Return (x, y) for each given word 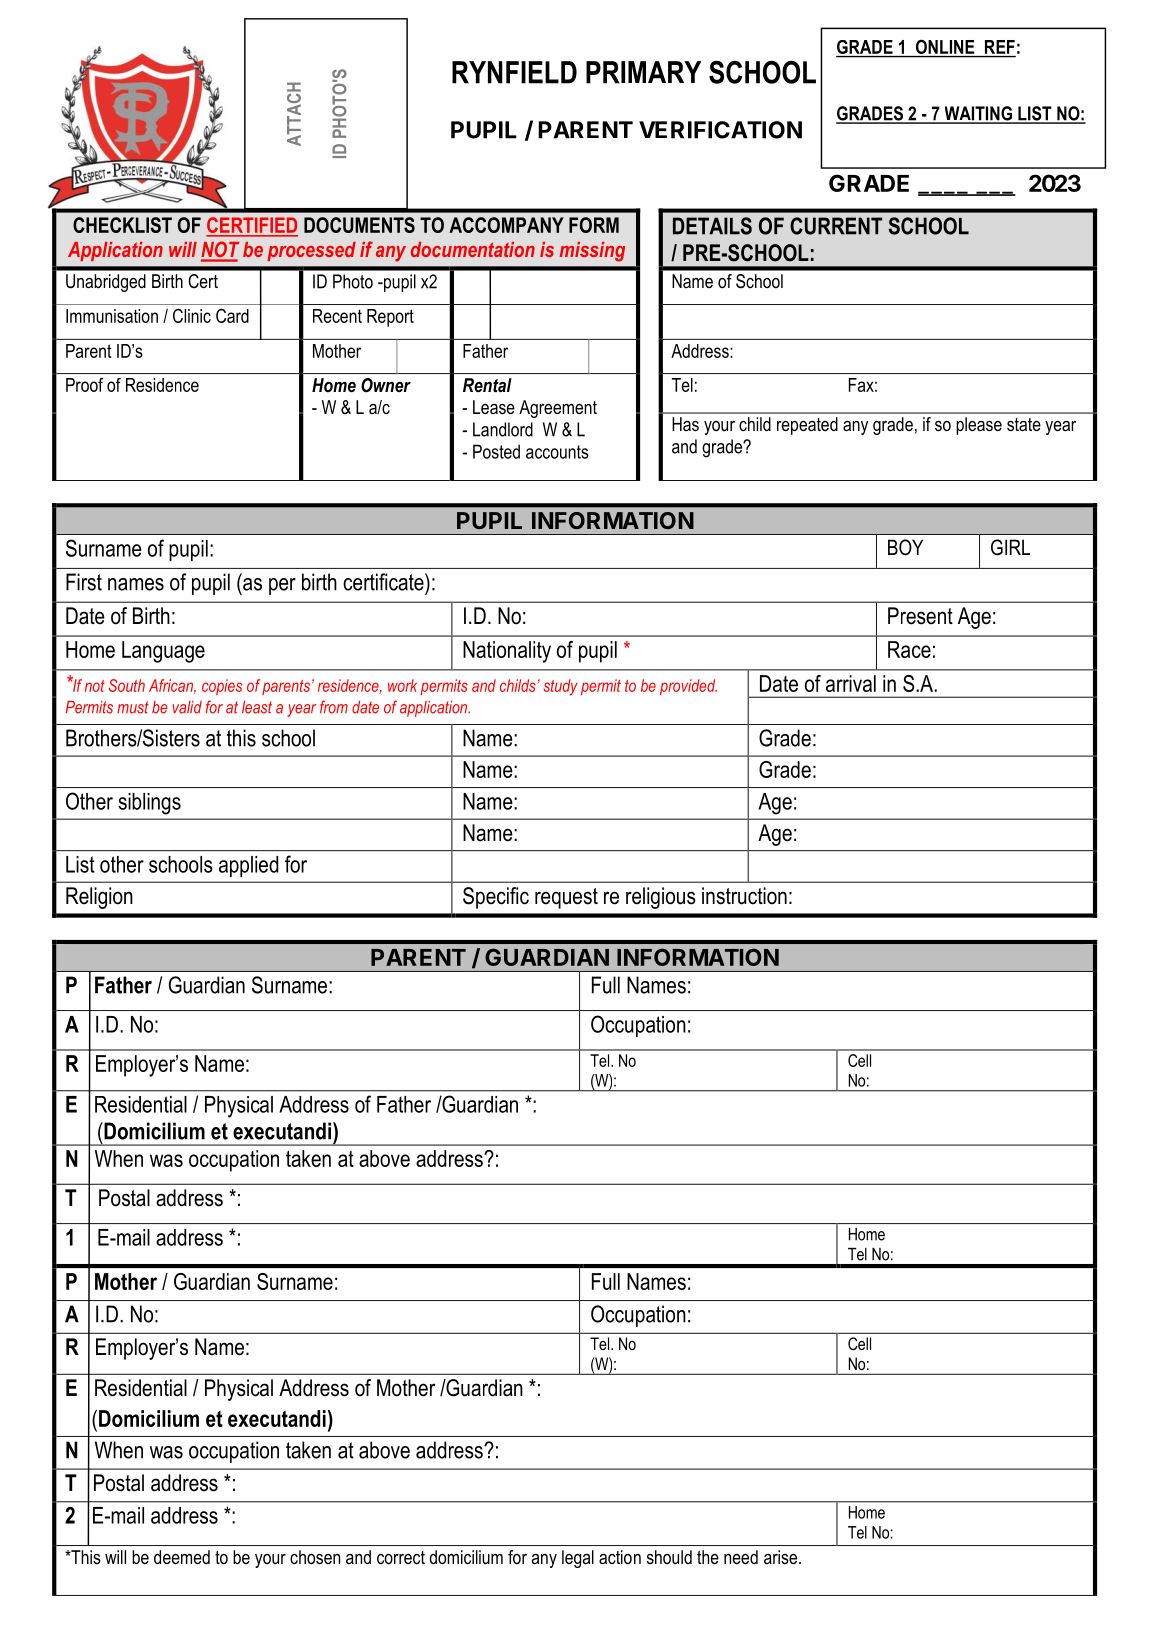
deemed (182, 1557)
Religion (99, 898)
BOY (905, 547)
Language (163, 652)
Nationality (507, 652)
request (566, 898)
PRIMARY (643, 72)
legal (578, 1559)
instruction (744, 896)
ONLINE (945, 47)
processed (311, 251)
